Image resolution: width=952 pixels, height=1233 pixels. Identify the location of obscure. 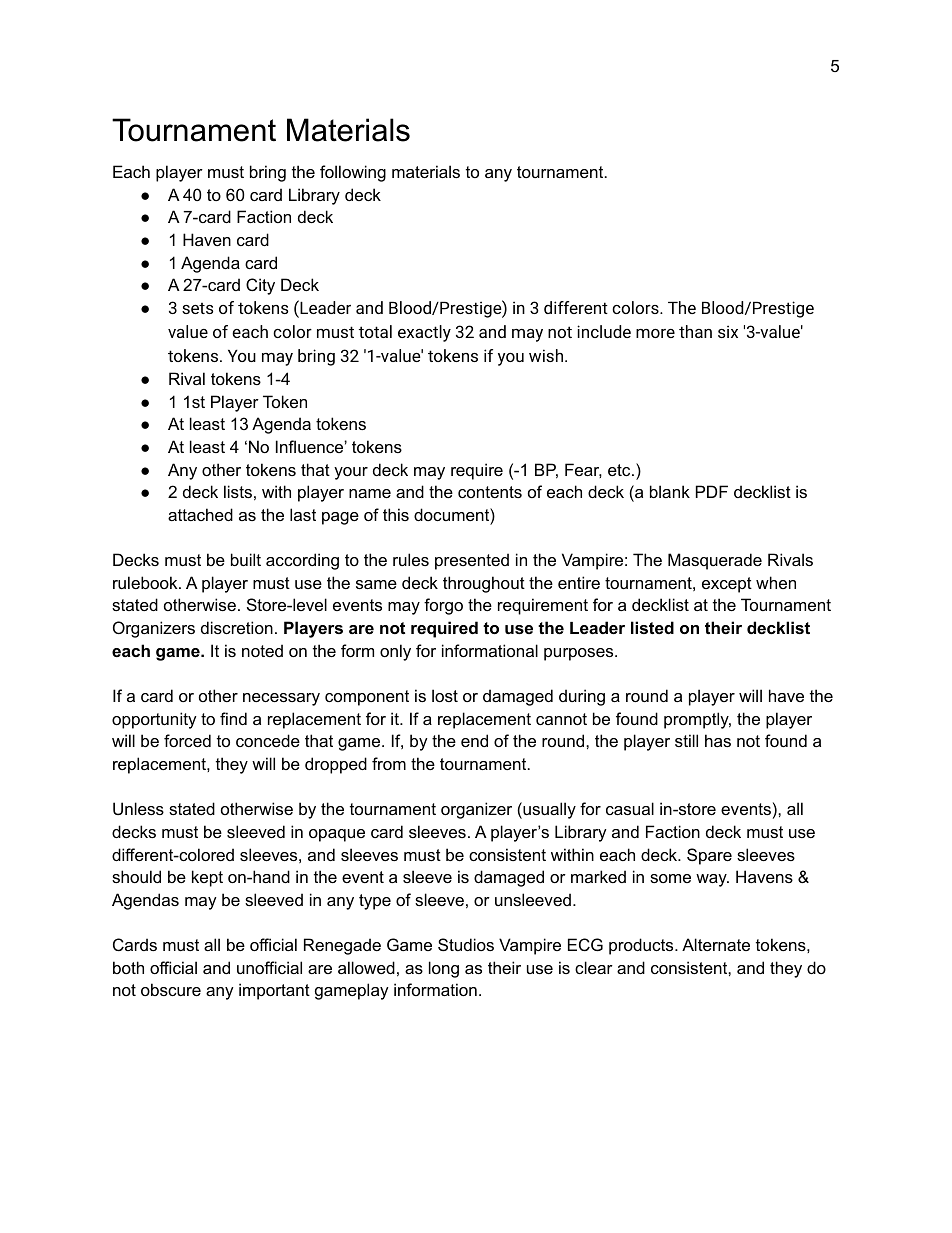
(171, 989).
